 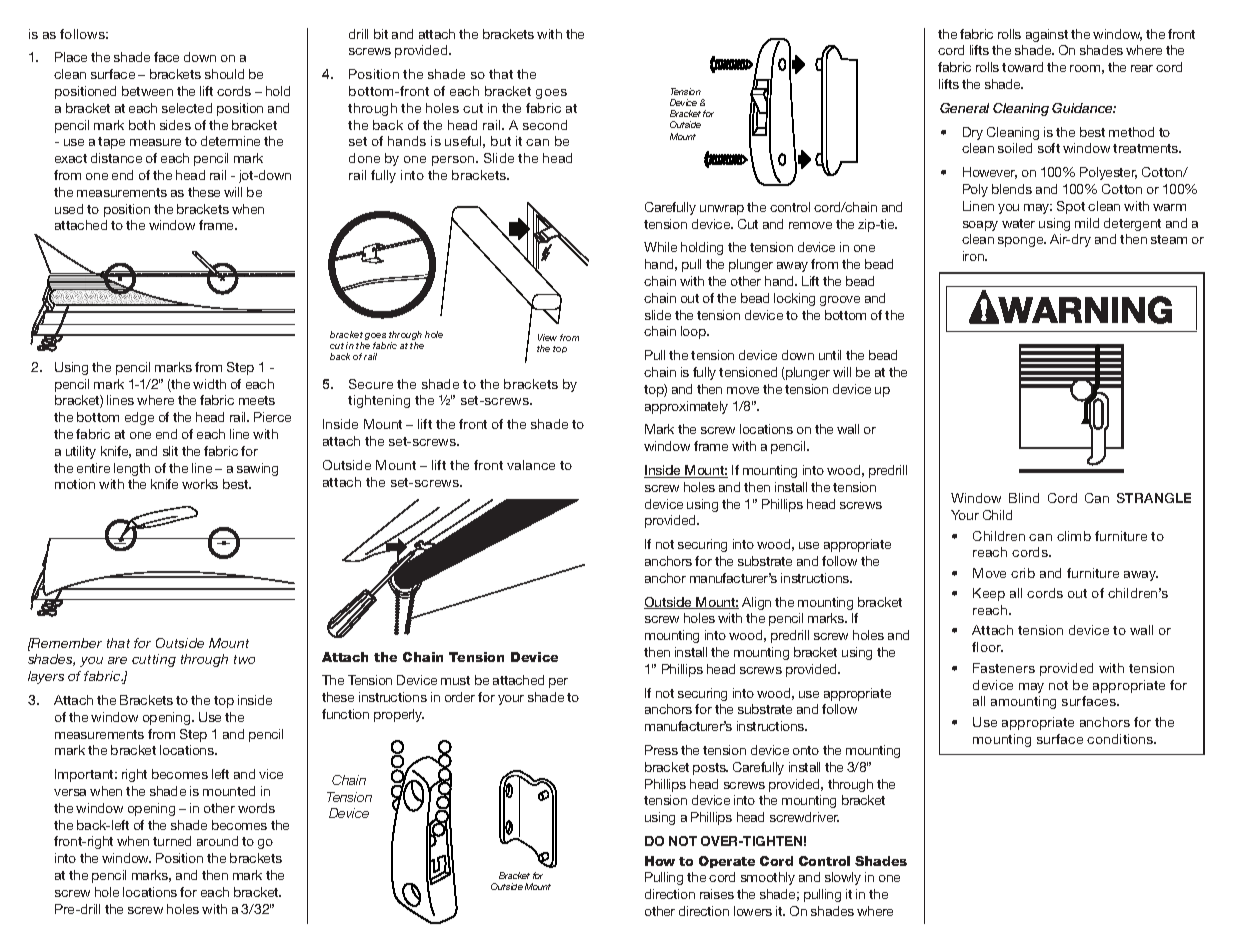 I want to click on raises, so click(x=717, y=894).
